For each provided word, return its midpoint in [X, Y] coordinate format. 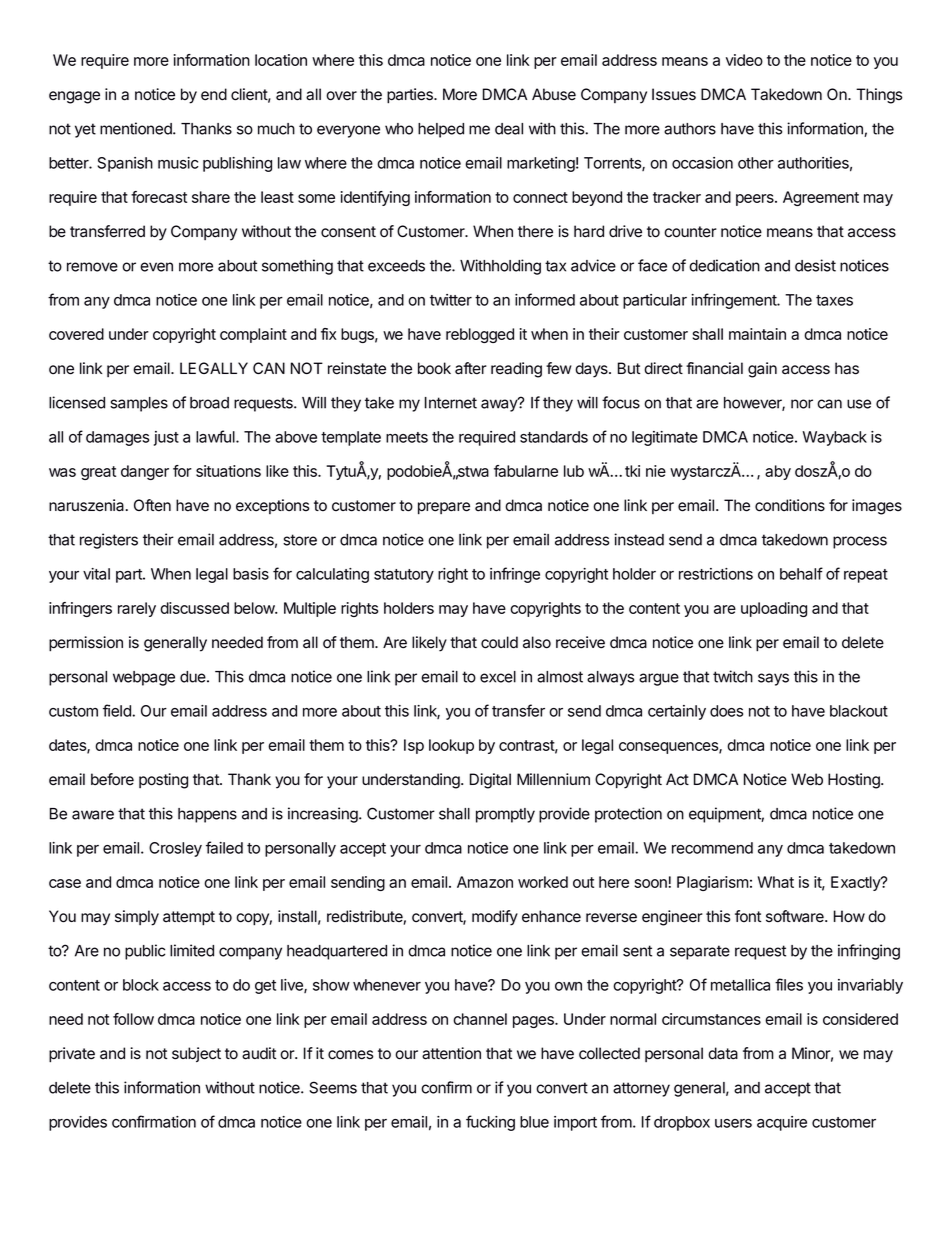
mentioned [137, 128]
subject [196, 1054]
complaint [253, 335]
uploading [774, 609]
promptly [505, 815]
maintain [757, 334]
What [776, 882]
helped [441, 130]
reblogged [480, 335]
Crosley [175, 849]
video [744, 60]
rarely [137, 609]
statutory [404, 576]
